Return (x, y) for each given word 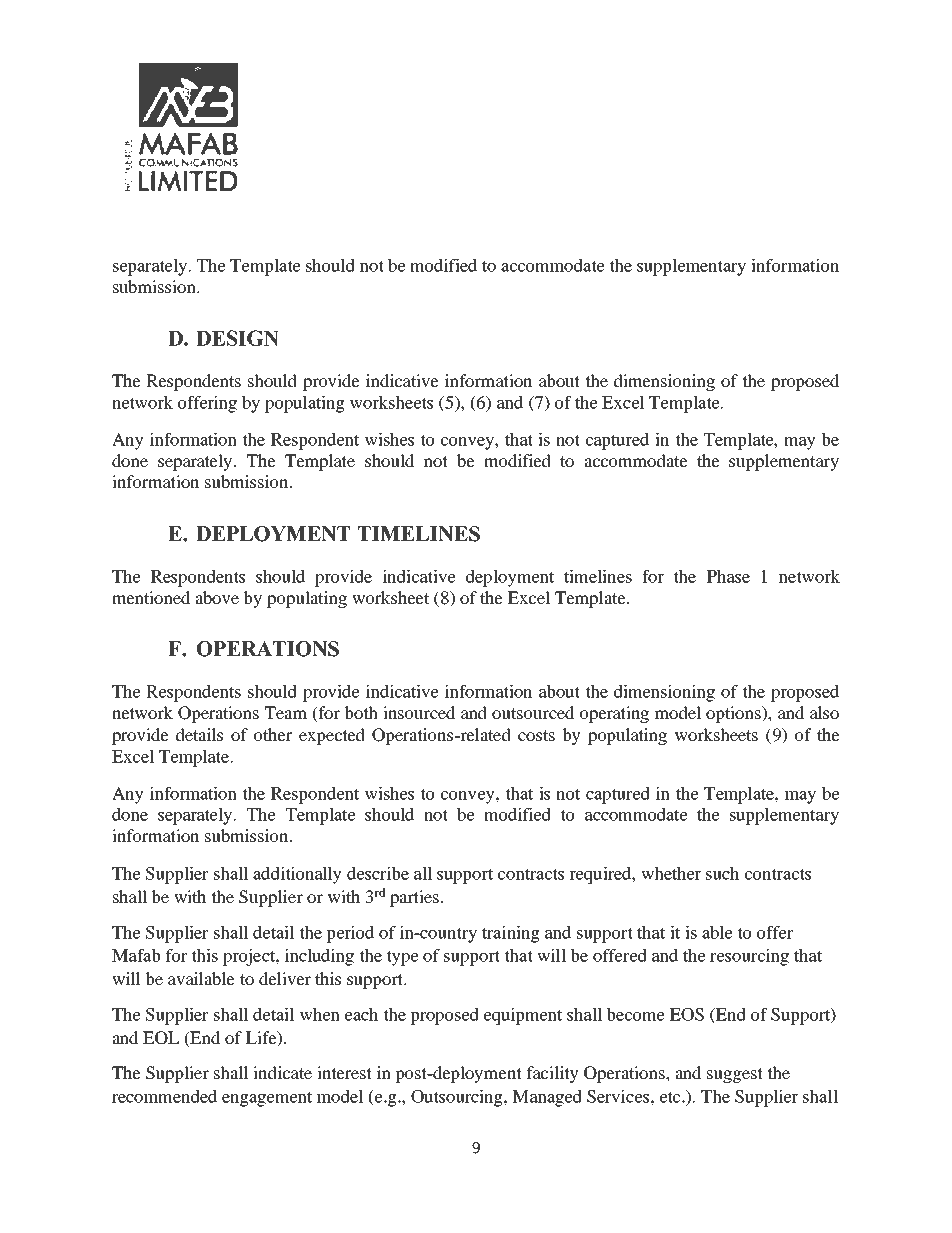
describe (378, 873)
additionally (297, 875)
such (722, 873)
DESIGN (237, 338)
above (217, 597)
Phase (728, 576)
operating (614, 714)
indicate (282, 1072)
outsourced (533, 712)
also (824, 712)
